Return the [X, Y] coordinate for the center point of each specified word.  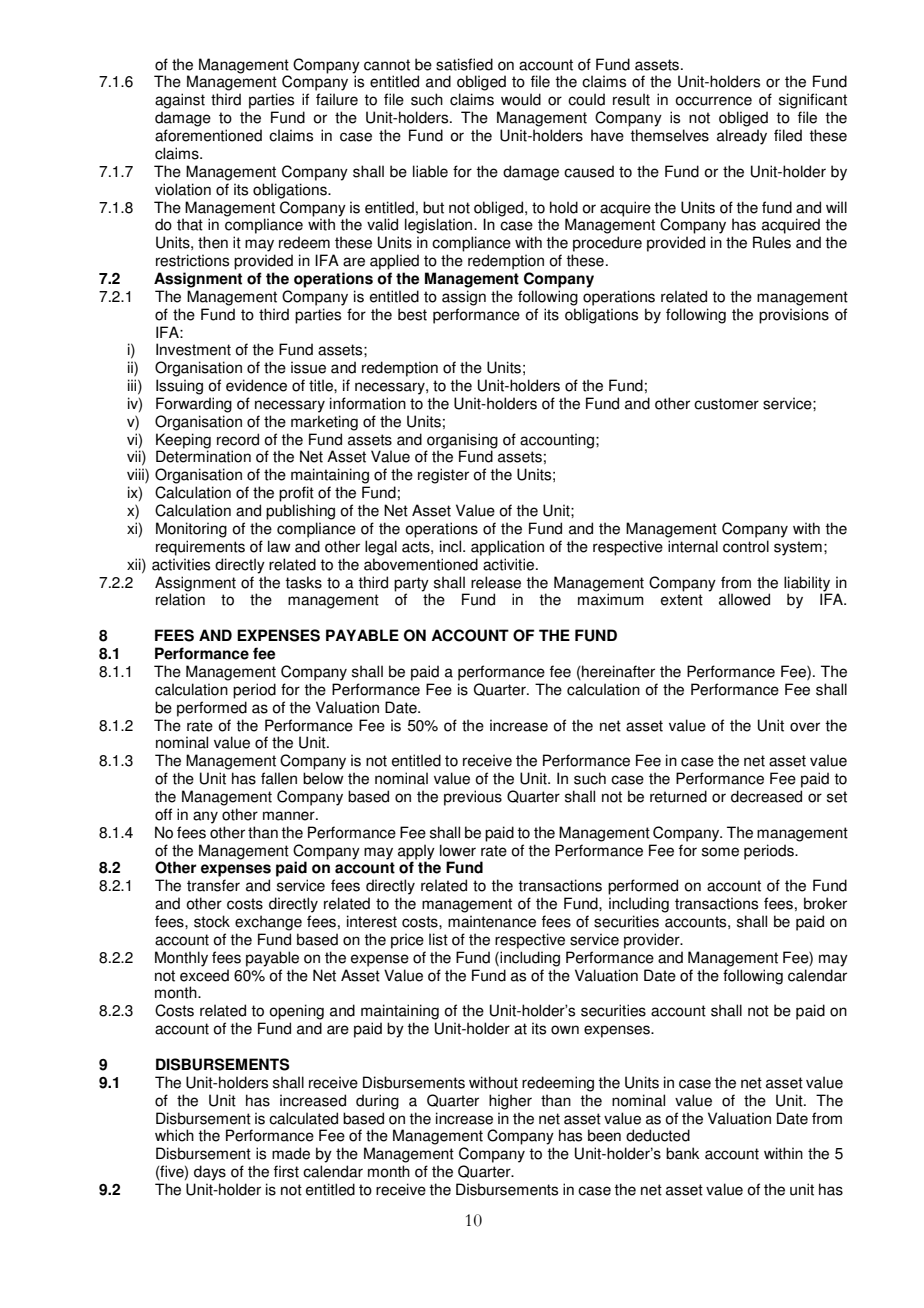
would [521, 99]
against [180, 101]
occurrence [713, 101]
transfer [213, 885]
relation [180, 599]
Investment [193, 349]
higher [510, 1102]
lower [458, 850]
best [412, 314]
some [720, 852]
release [496, 582]
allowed [744, 599]
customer [726, 404]
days [210, 1173]
